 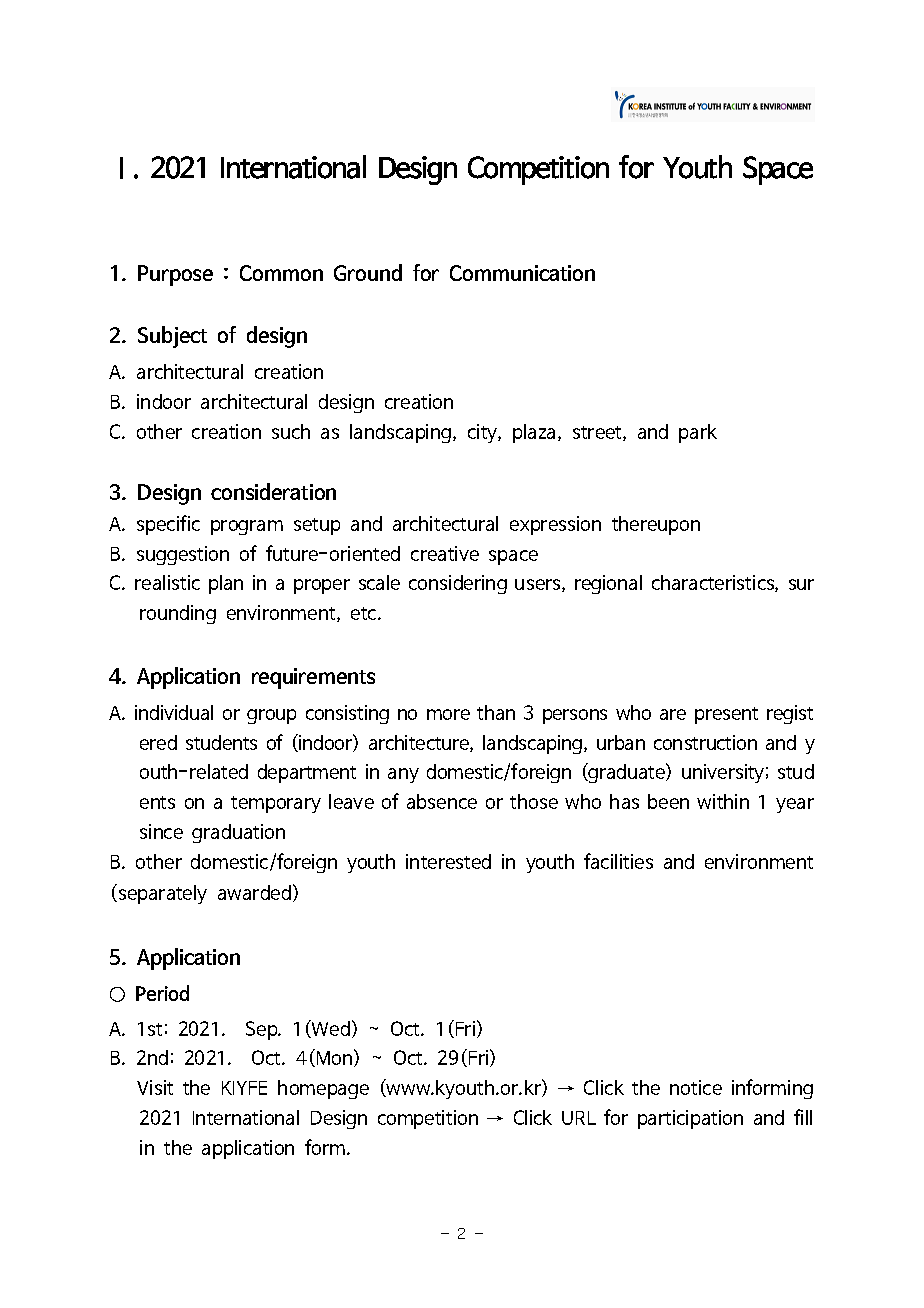 What do you see at coordinates (555, 525) in the document?
I see `expression` at bounding box center [555, 525].
